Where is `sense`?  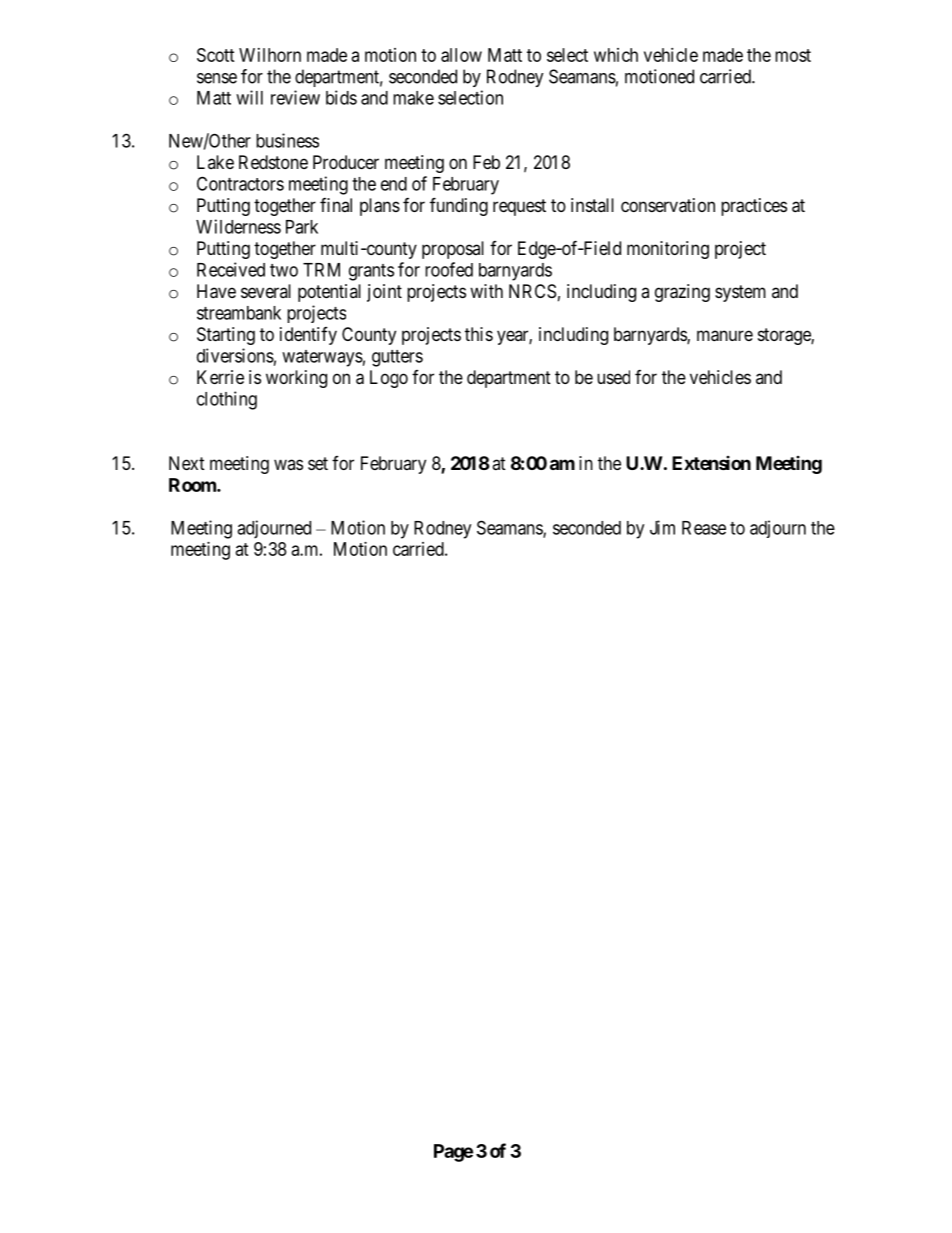
sense is located at coordinates (217, 78).
